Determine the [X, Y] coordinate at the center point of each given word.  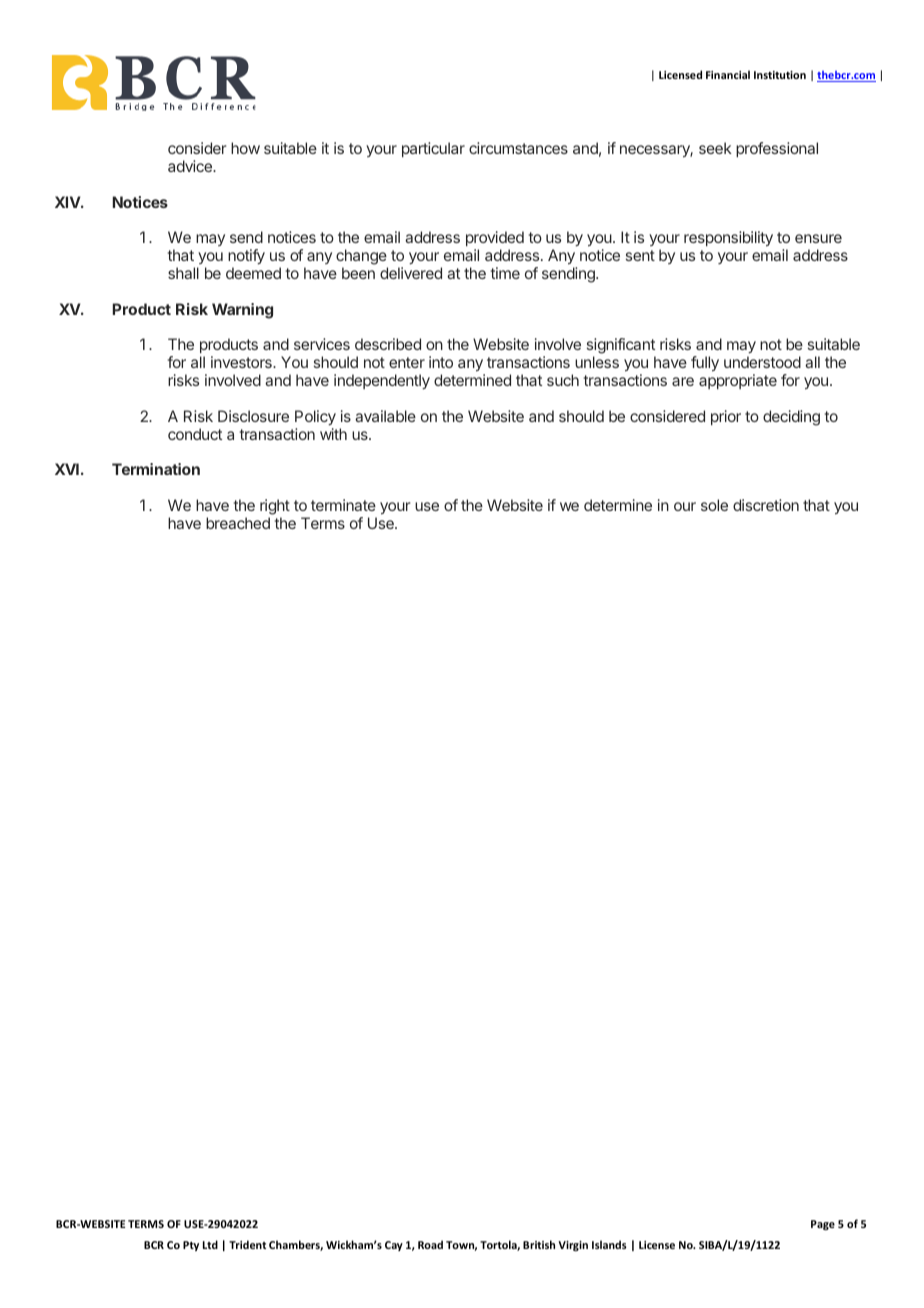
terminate [343, 505]
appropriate [738, 381]
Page [823, 1225]
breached [238, 523]
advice [191, 166]
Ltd [210, 1244]
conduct [195, 434]
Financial [728, 74]
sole [714, 505]
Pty [191, 1246]
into [441, 362]
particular [433, 149]
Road [430, 1244]
